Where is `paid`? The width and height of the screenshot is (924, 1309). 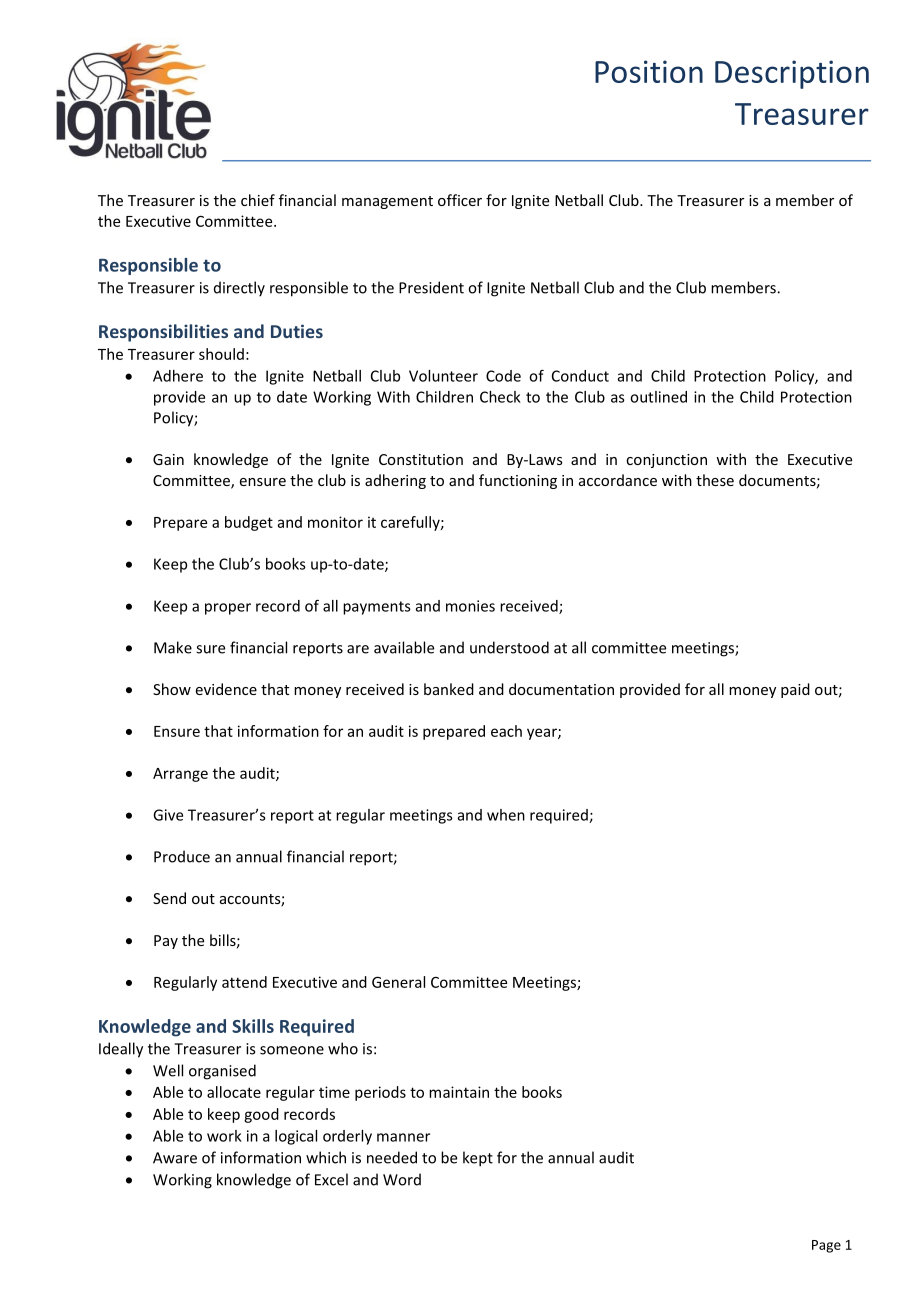
paid is located at coordinates (795, 690).
